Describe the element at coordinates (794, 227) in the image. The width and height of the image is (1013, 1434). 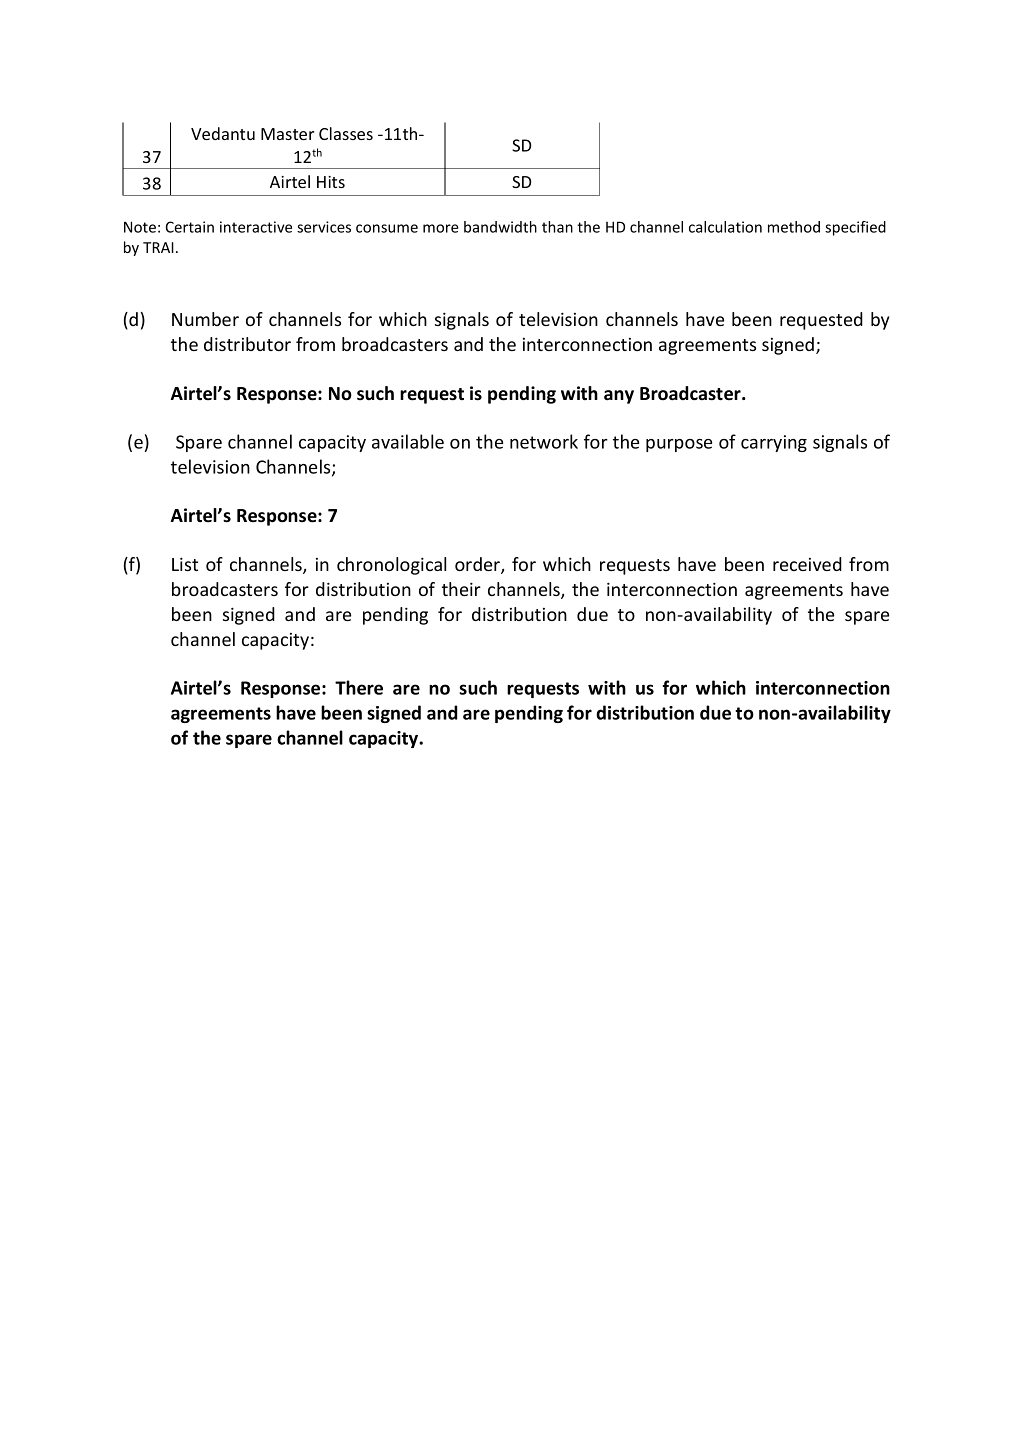
I see `method` at that location.
